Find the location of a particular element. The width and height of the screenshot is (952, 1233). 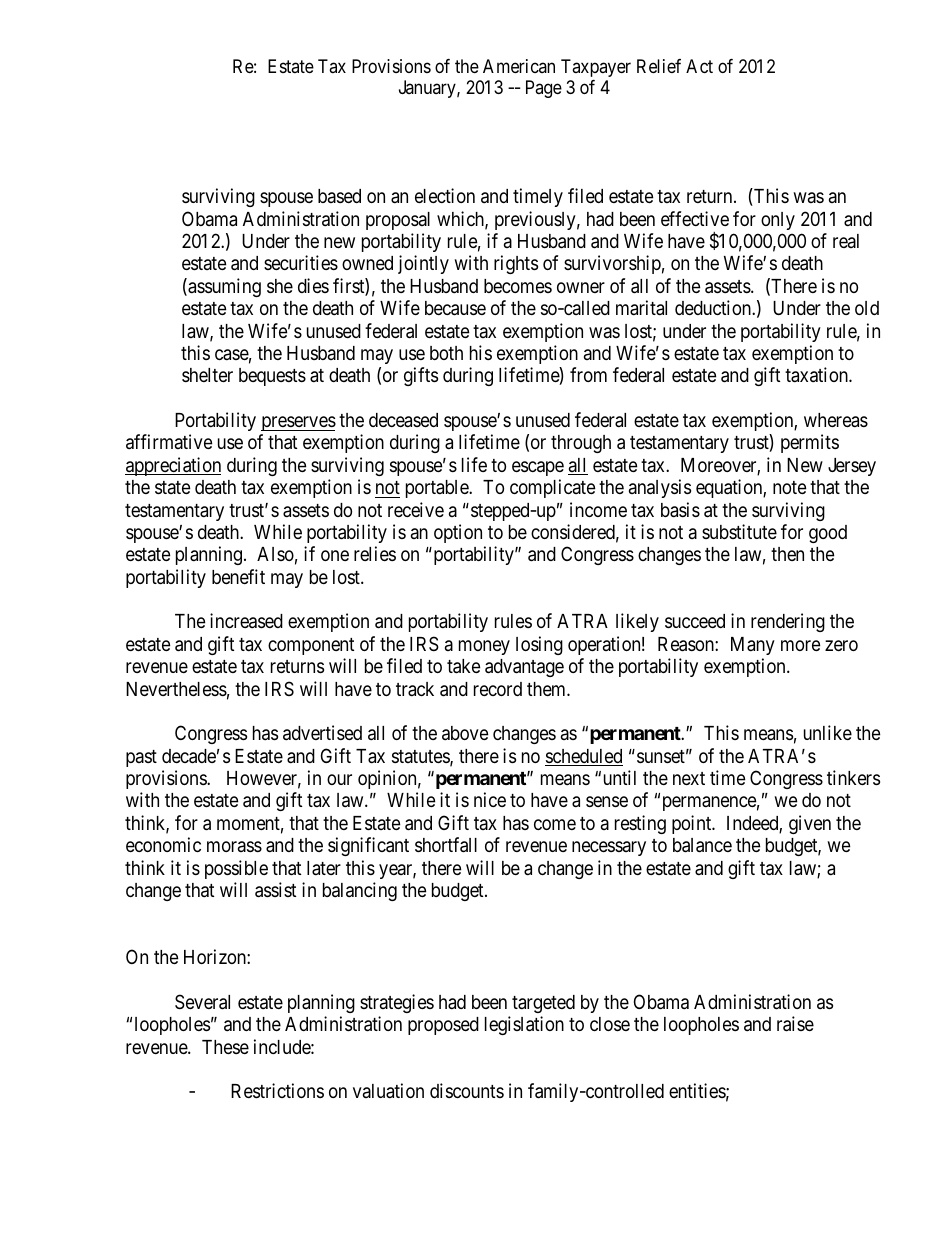

Act is located at coordinates (699, 66).
